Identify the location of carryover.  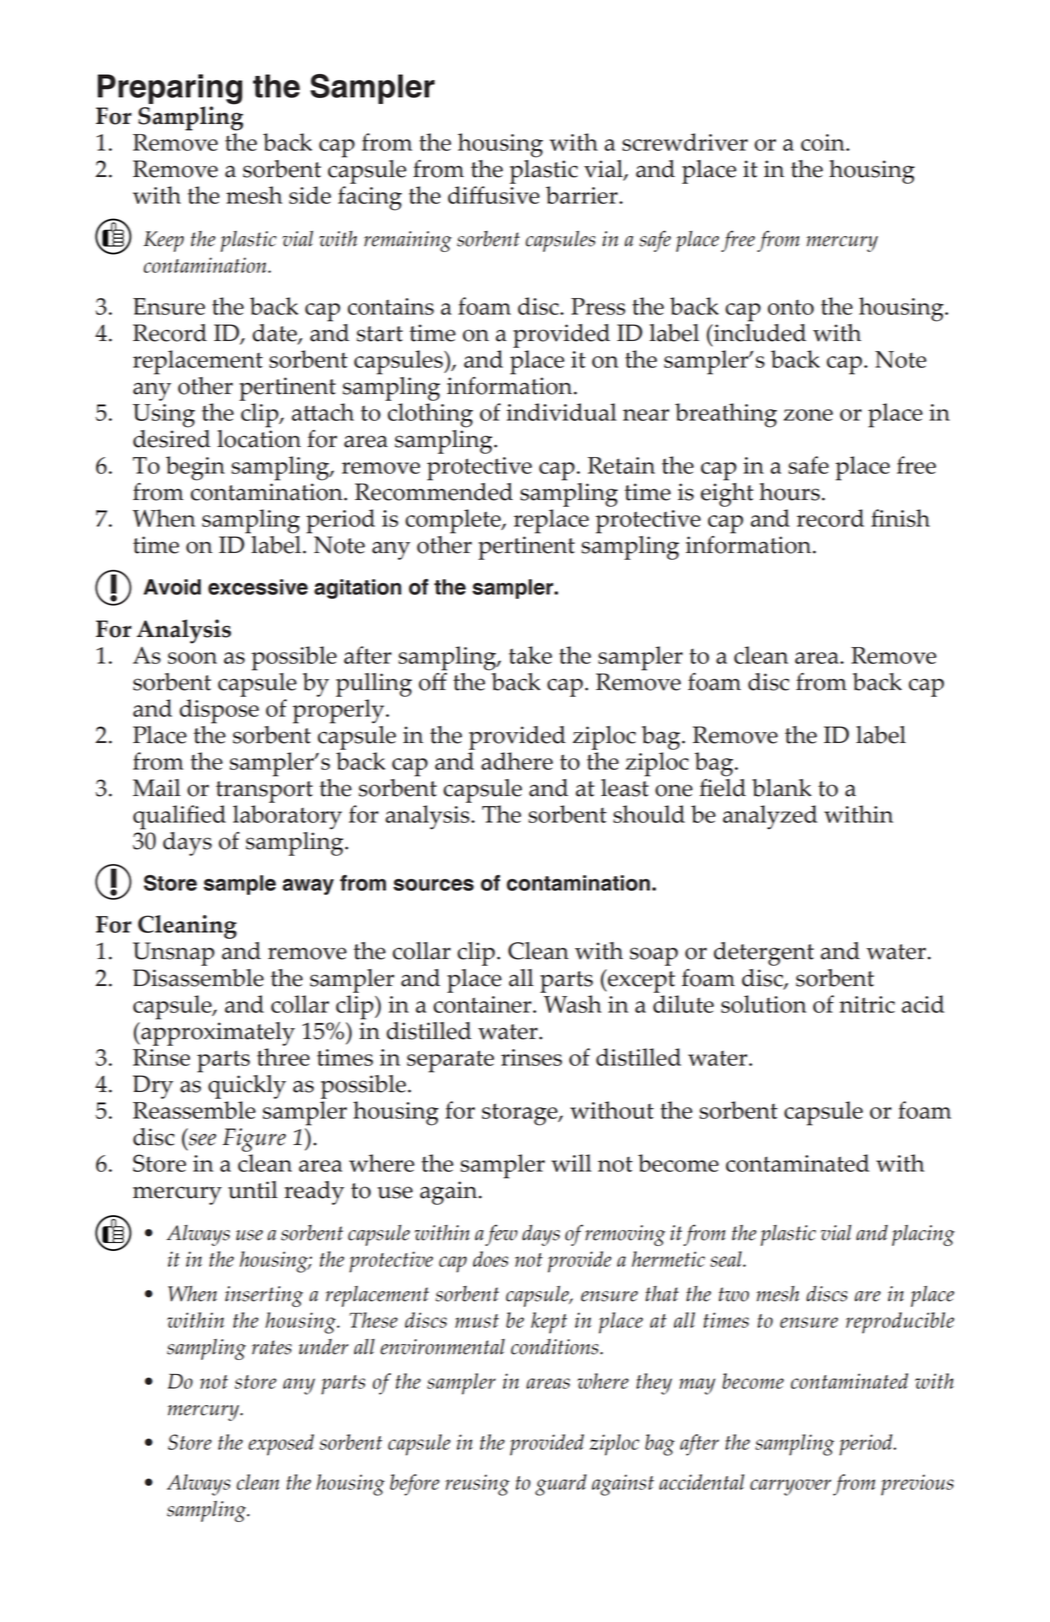
(790, 1487).
